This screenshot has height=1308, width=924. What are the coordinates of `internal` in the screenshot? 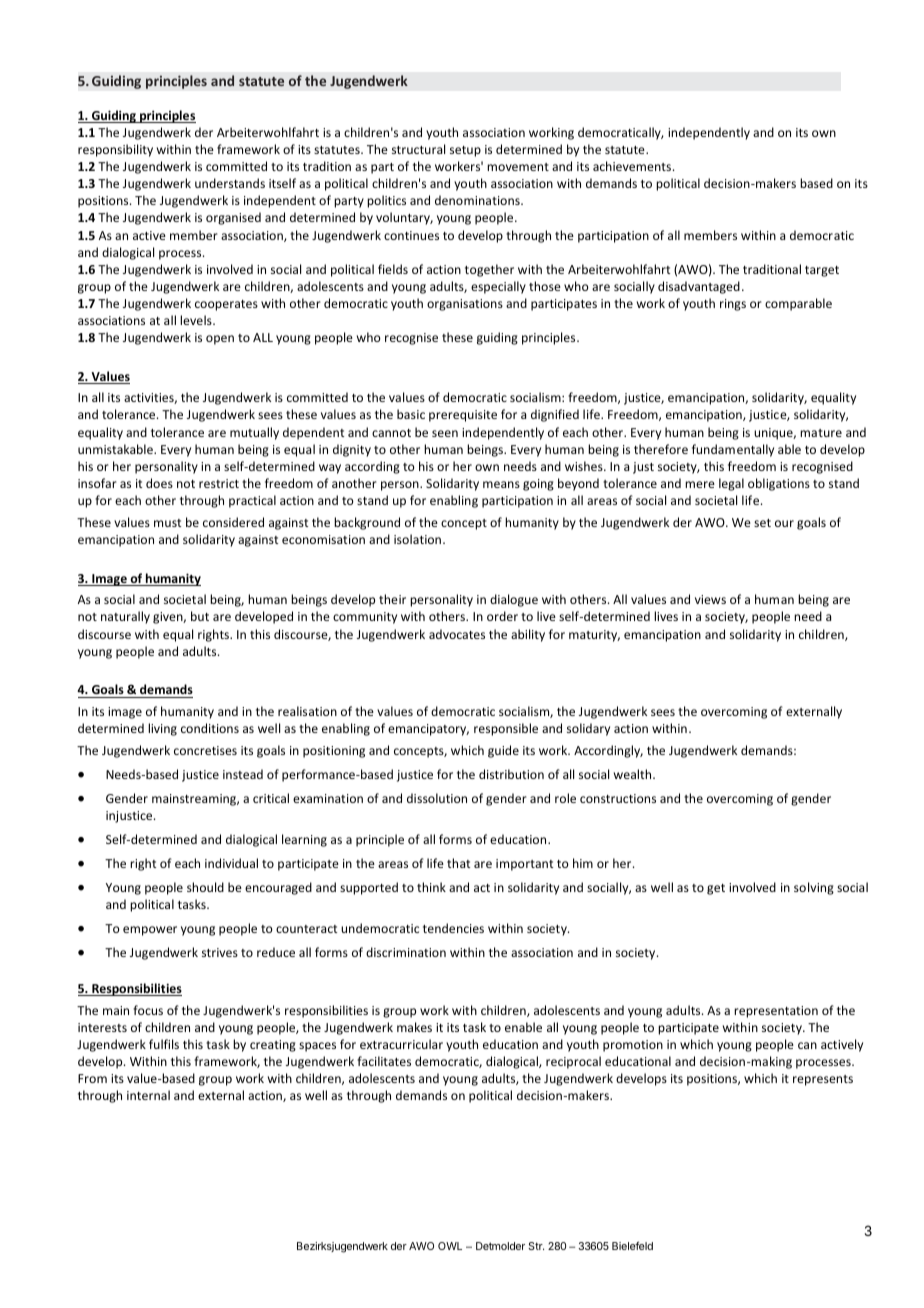 It's located at (148, 1095).
